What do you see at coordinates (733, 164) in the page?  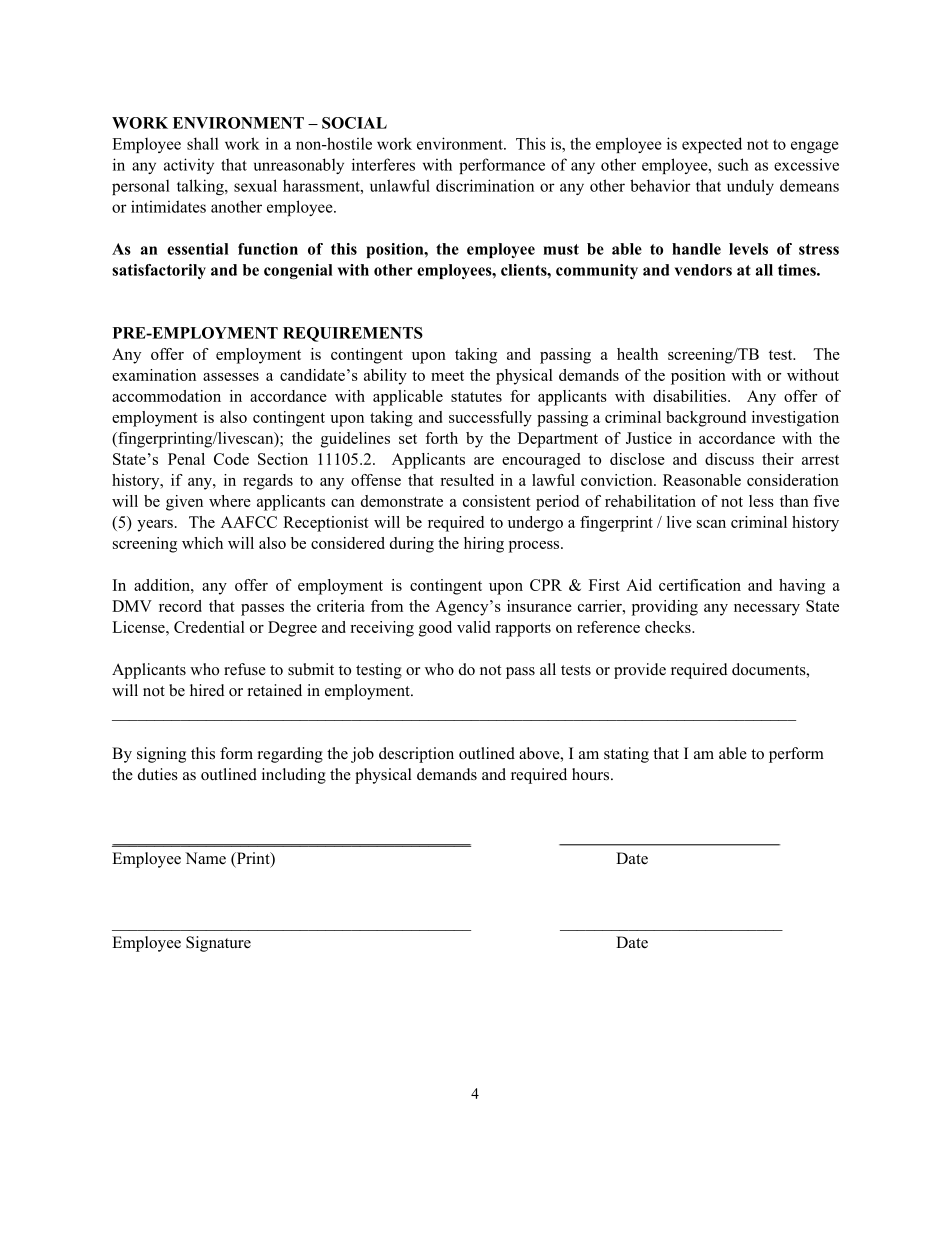 I see `such` at bounding box center [733, 164].
